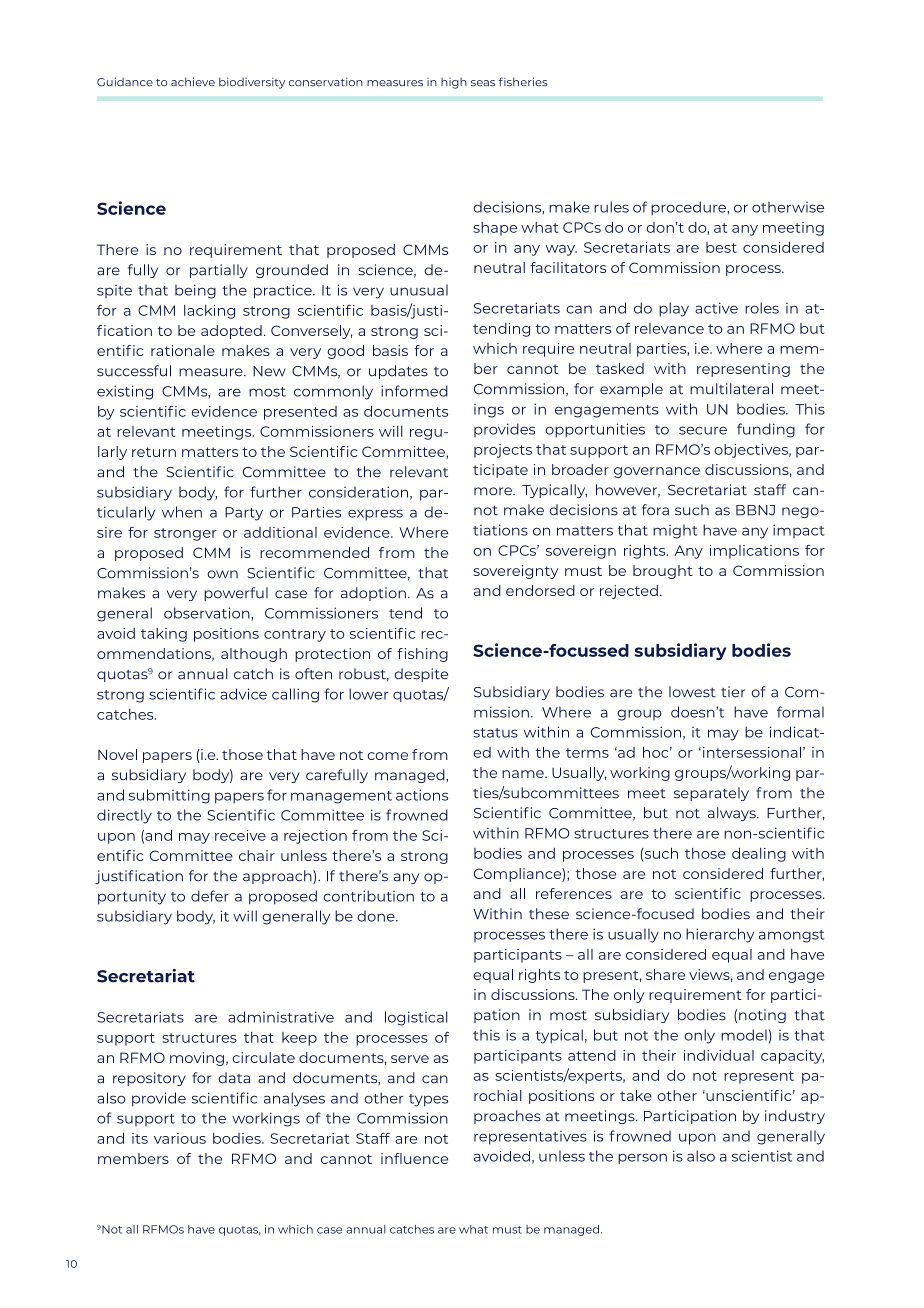  What do you see at coordinates (169, 796) in the screenshot?
I see `submitting` at bounding box center [169, 796].
